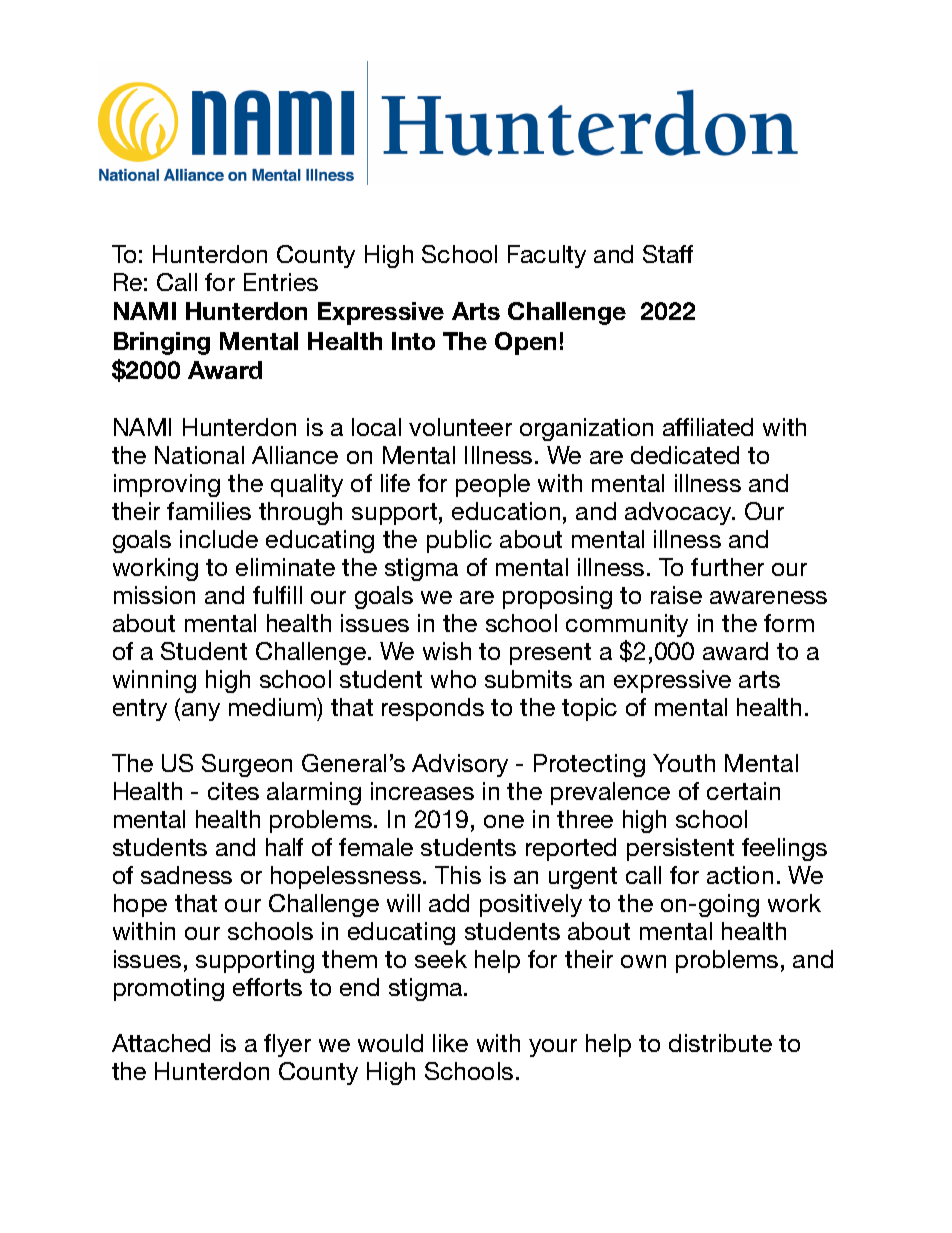 The width and height of the page is (952, 1233). What do you see at coordinates (161, 1043) in the page?
I see `Attached` at bounding box center [161, 1043].
